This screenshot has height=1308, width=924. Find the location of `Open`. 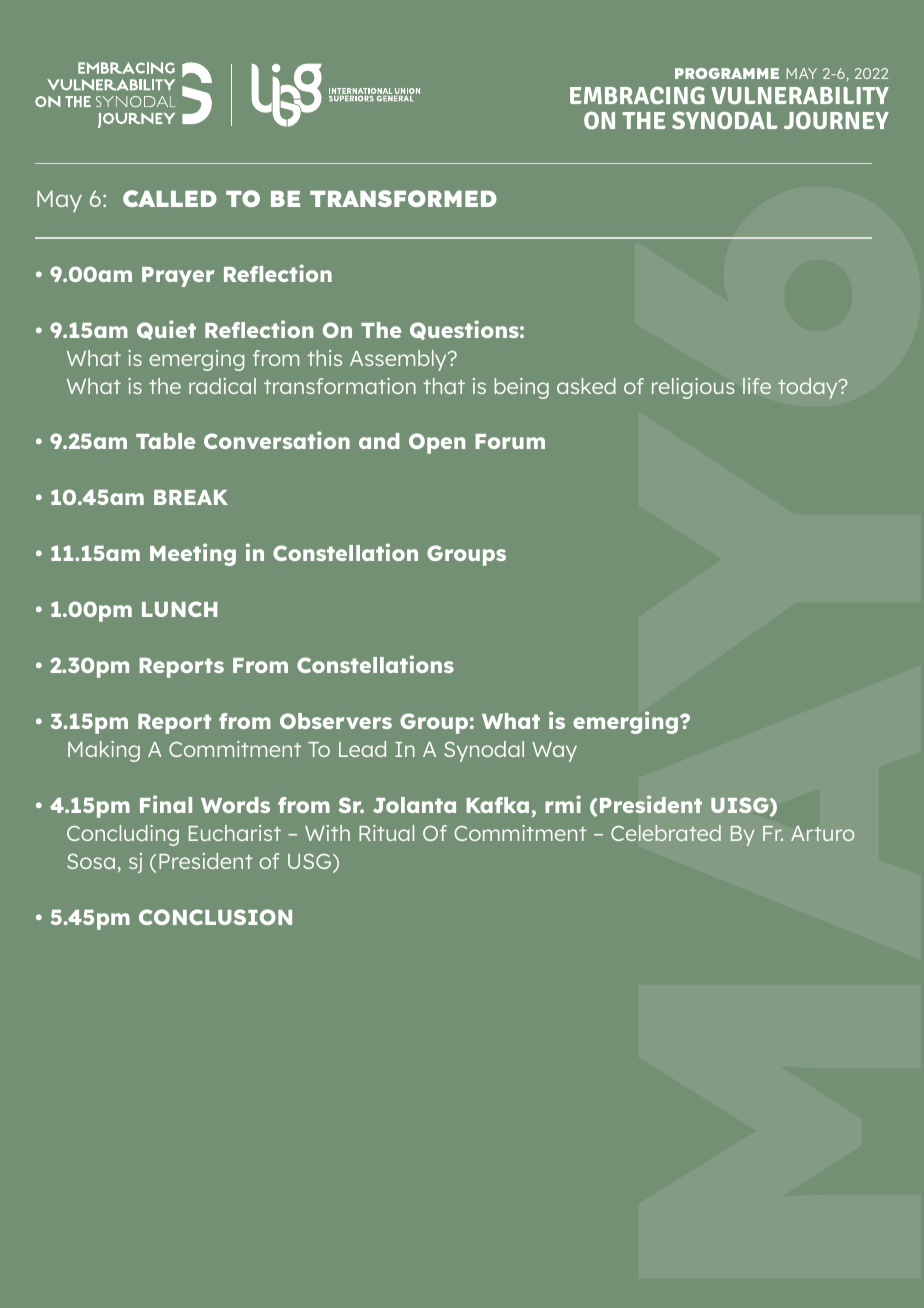

Open is located at coordinates (437, 443).
